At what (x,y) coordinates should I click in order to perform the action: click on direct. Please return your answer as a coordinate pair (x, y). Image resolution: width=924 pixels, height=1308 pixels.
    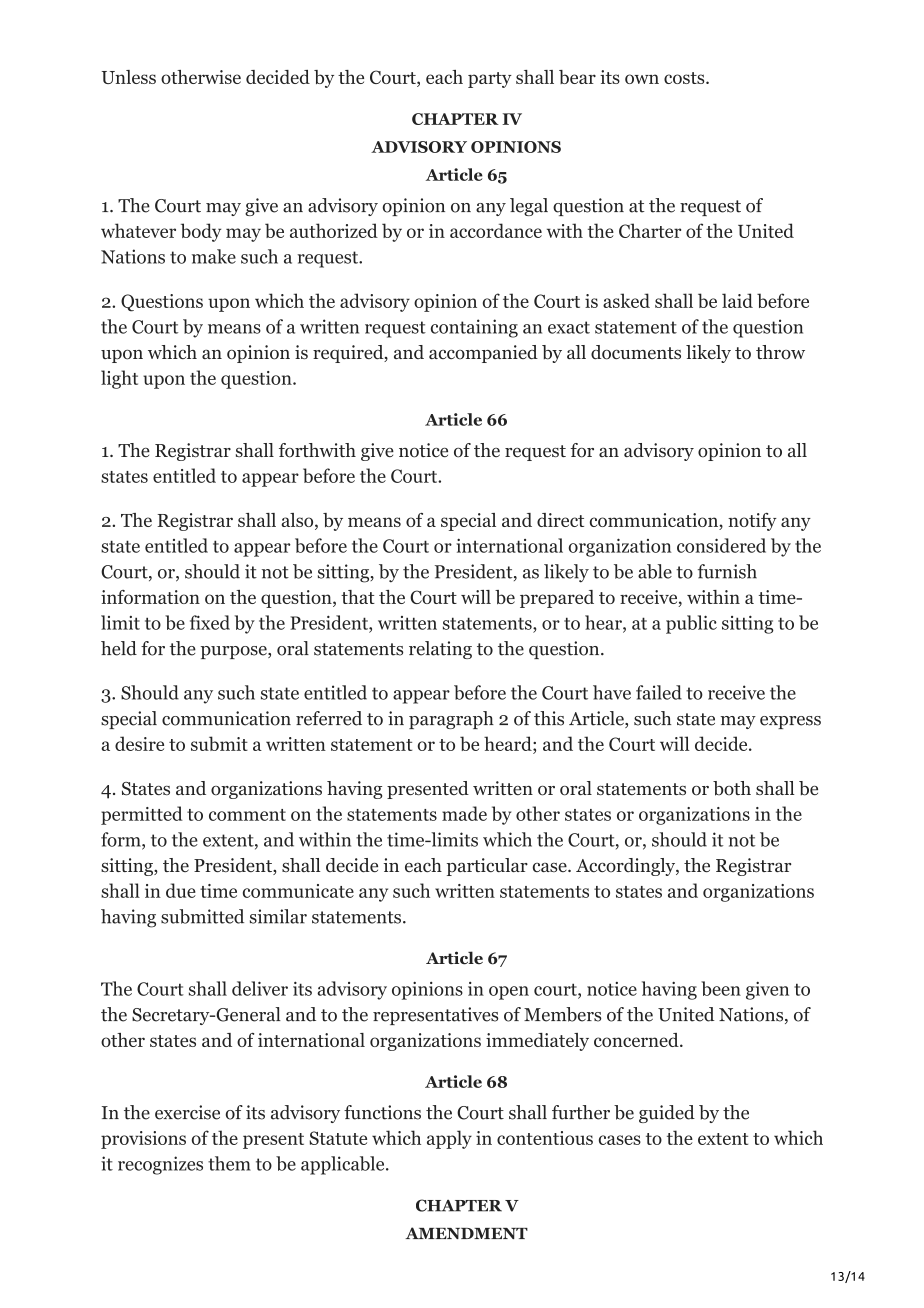
    Looking at the image, I should click on (560, 520).
